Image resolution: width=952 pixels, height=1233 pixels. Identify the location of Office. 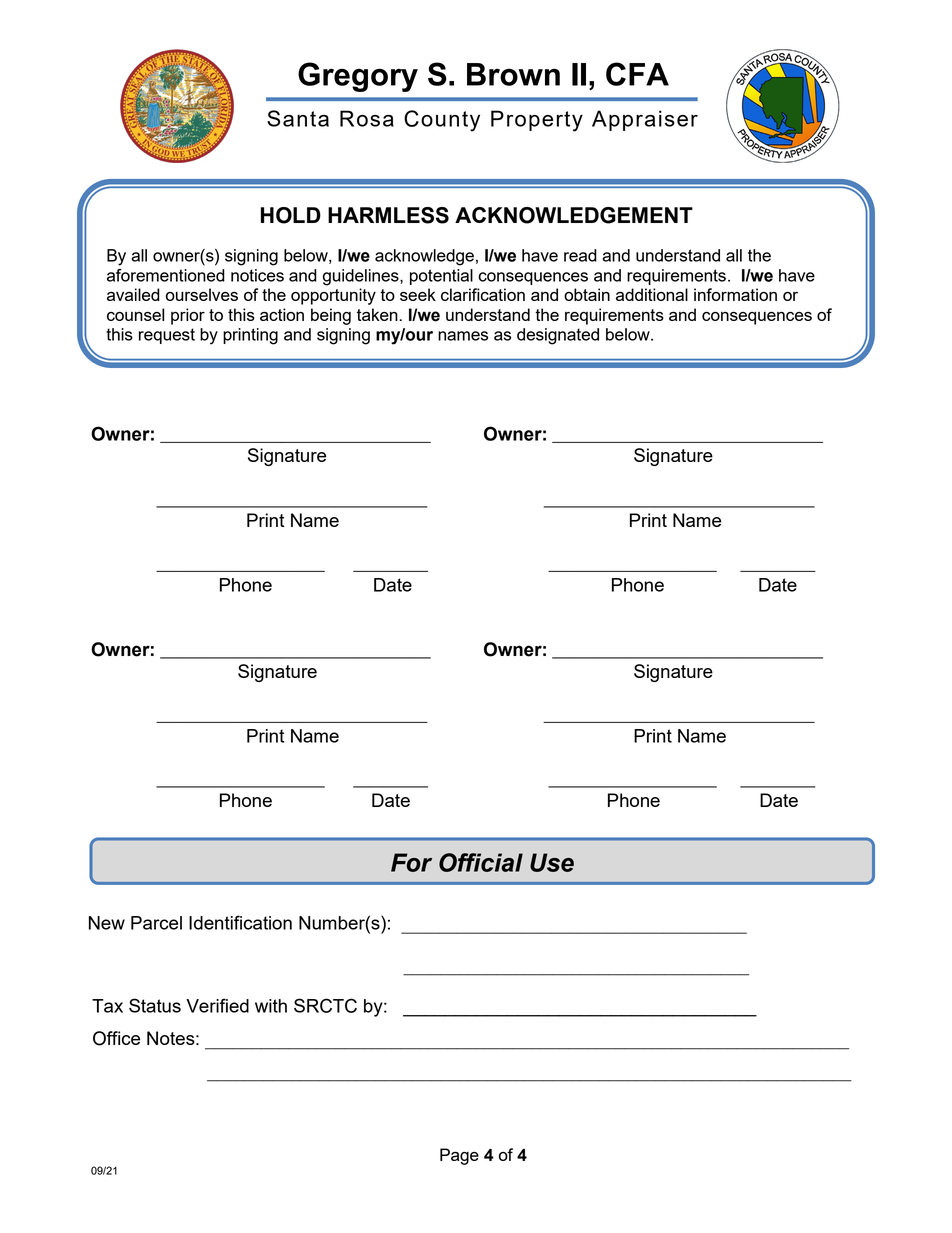
(116, 1038).
